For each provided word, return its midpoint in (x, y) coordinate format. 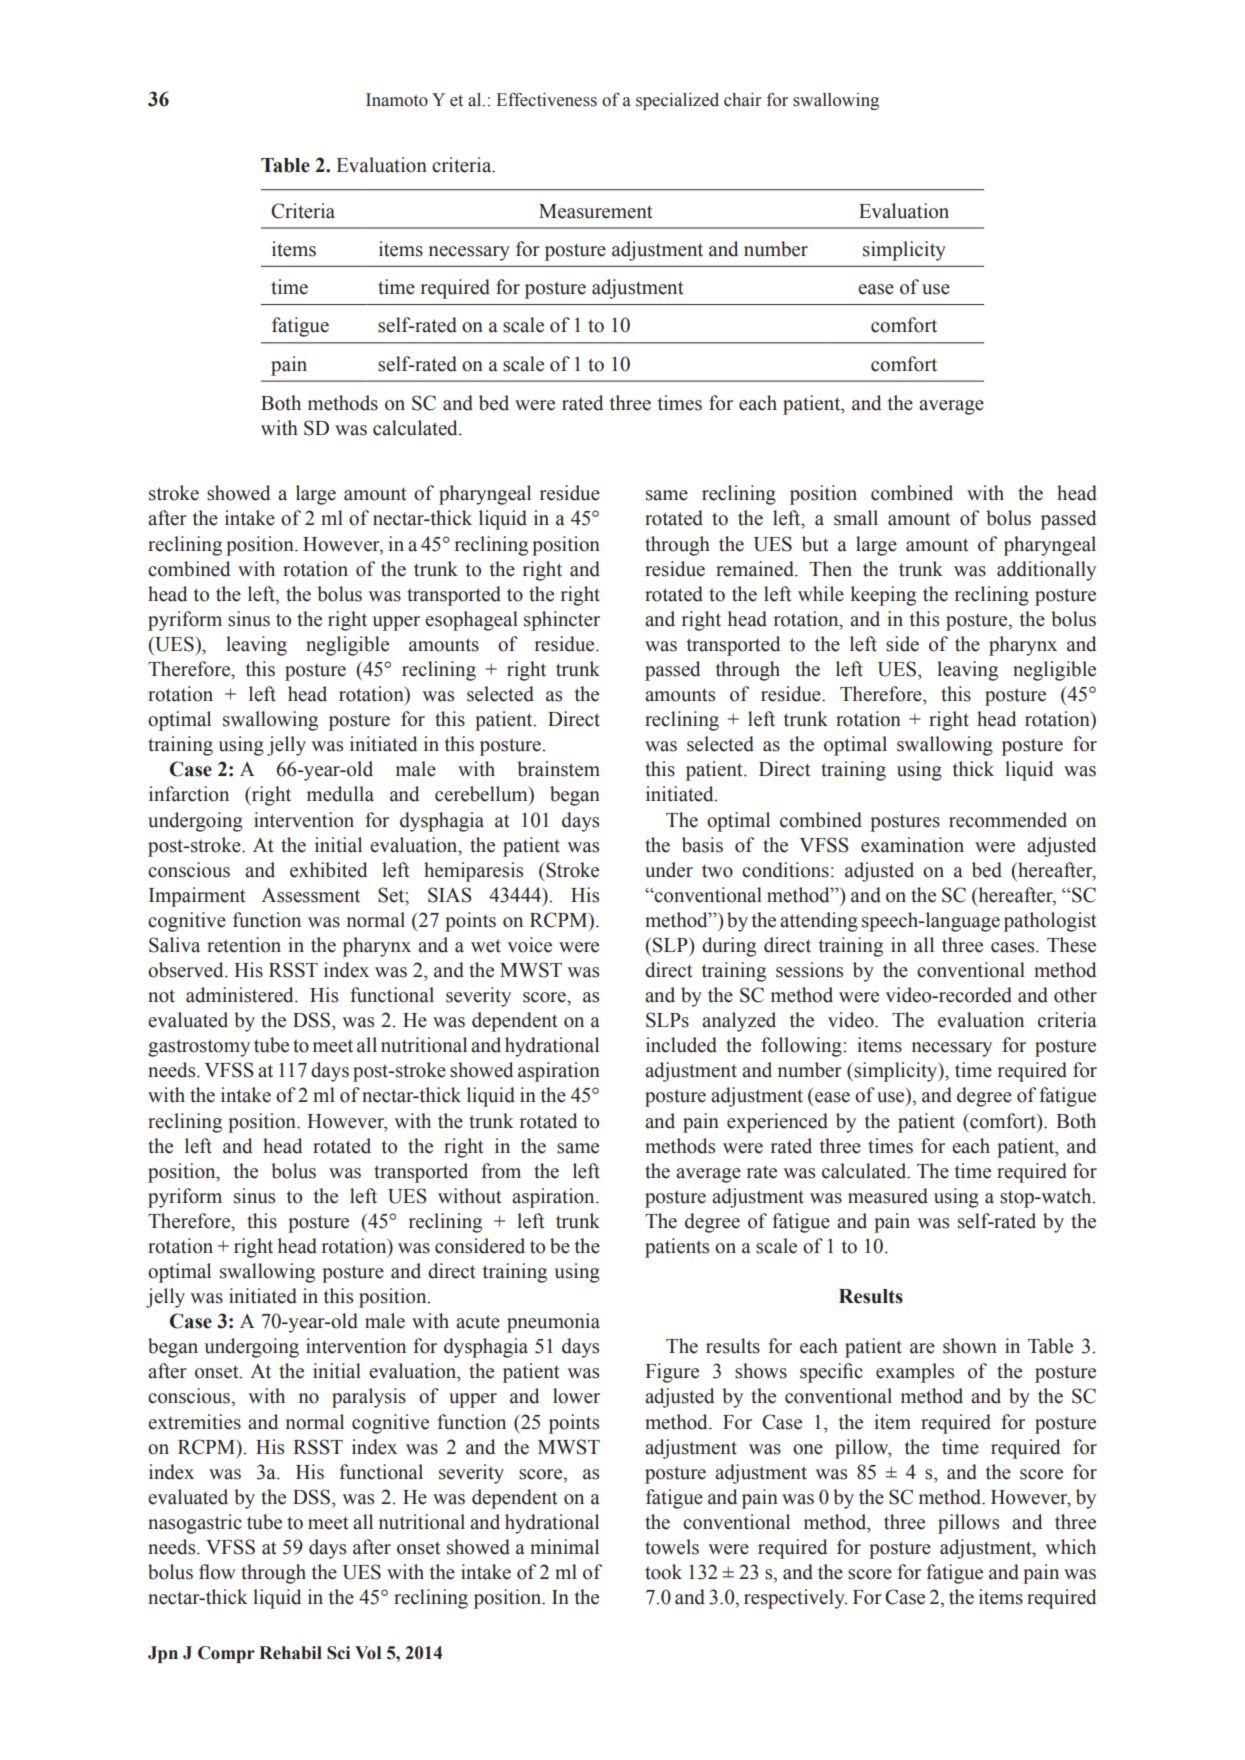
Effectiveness (546, 100)
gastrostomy (199, 1048)
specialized (677, 101)
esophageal (471, 621)
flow (217, 1572)
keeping (883, 596)
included (681, 1045)
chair (743, 100)
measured (888, 1196)
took (663, 1572)
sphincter (562, 621)
